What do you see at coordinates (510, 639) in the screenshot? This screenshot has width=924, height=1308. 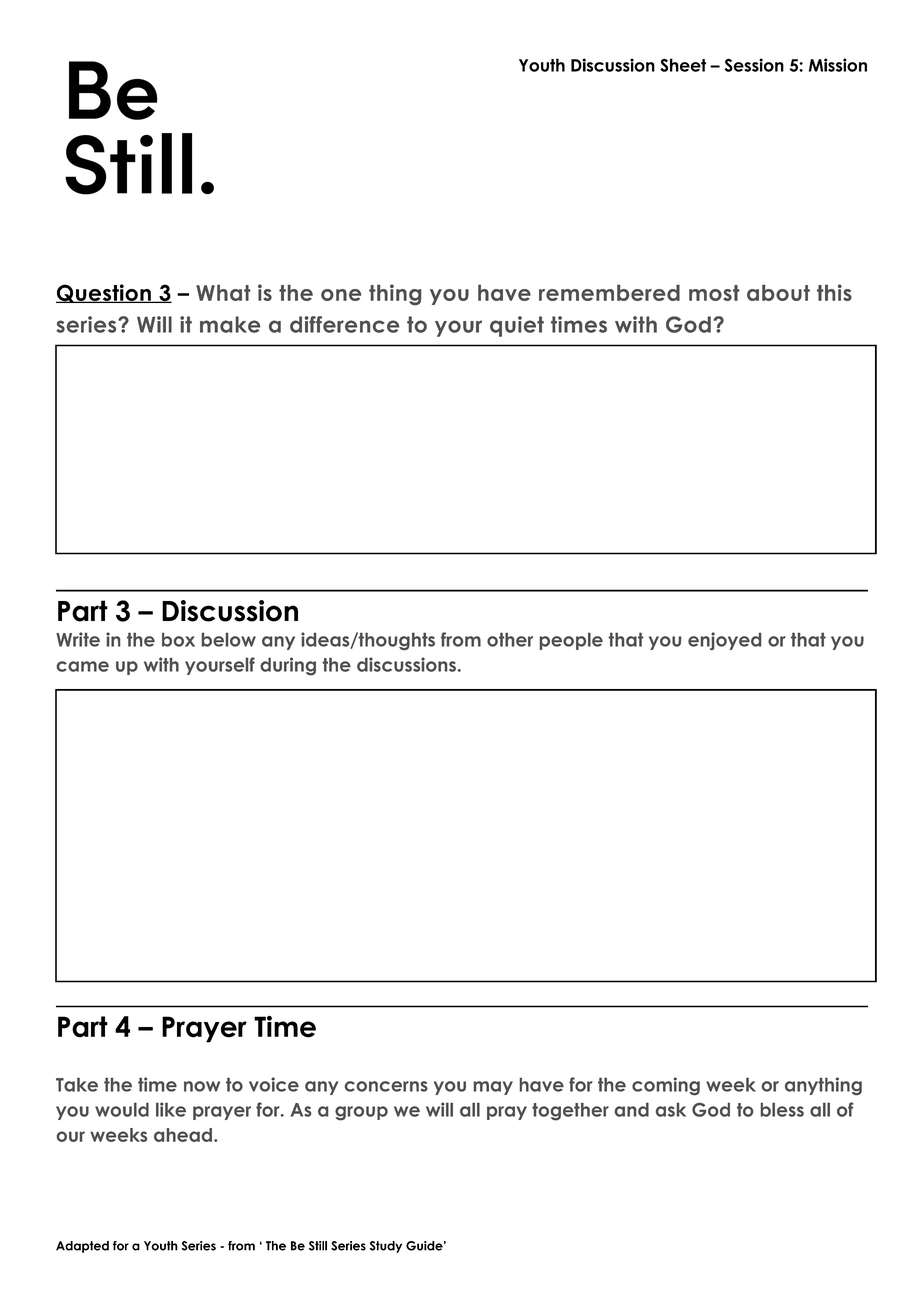 I see `other` at bounding box center [510, 639].
